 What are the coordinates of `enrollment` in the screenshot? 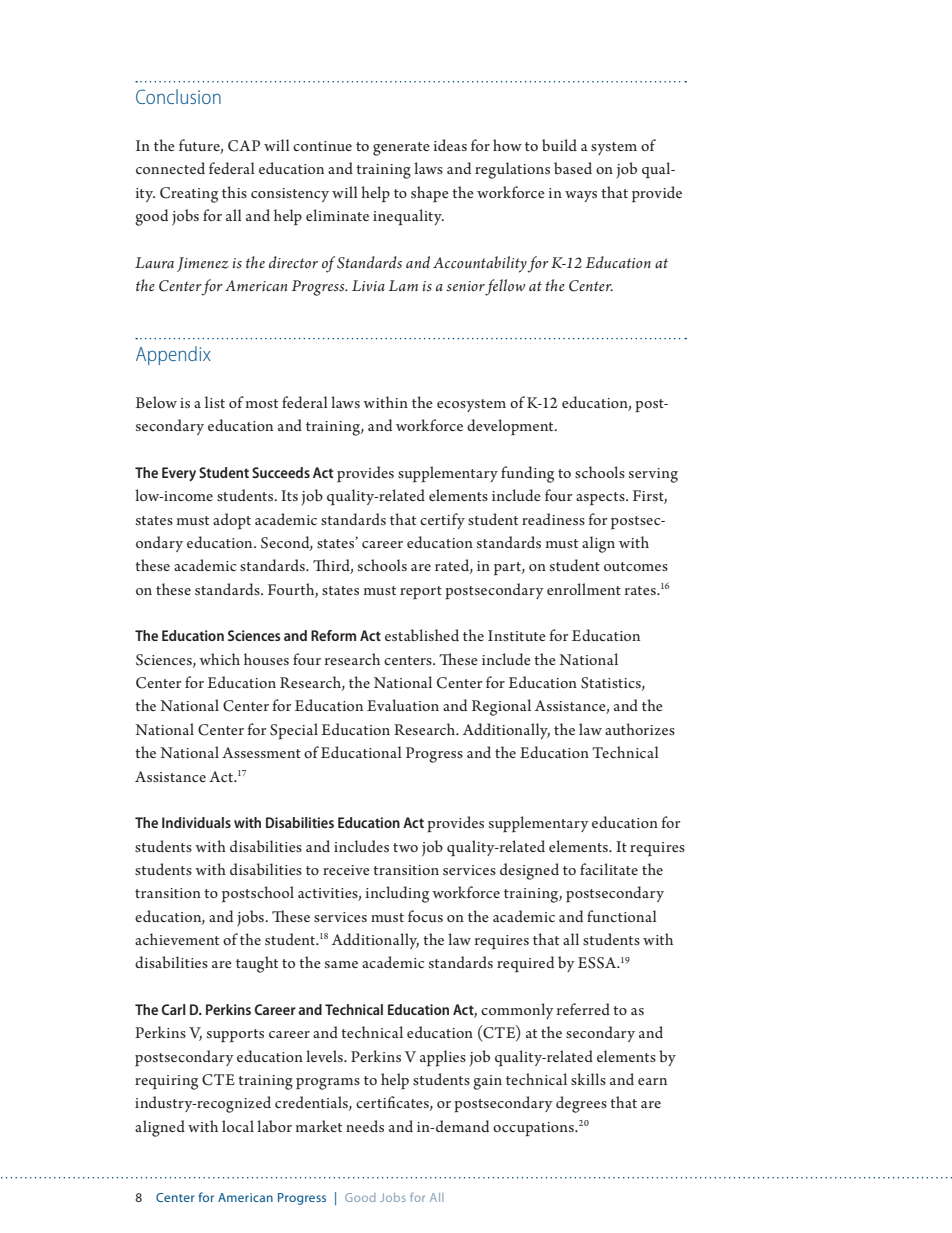 It's located at (584, 589).
